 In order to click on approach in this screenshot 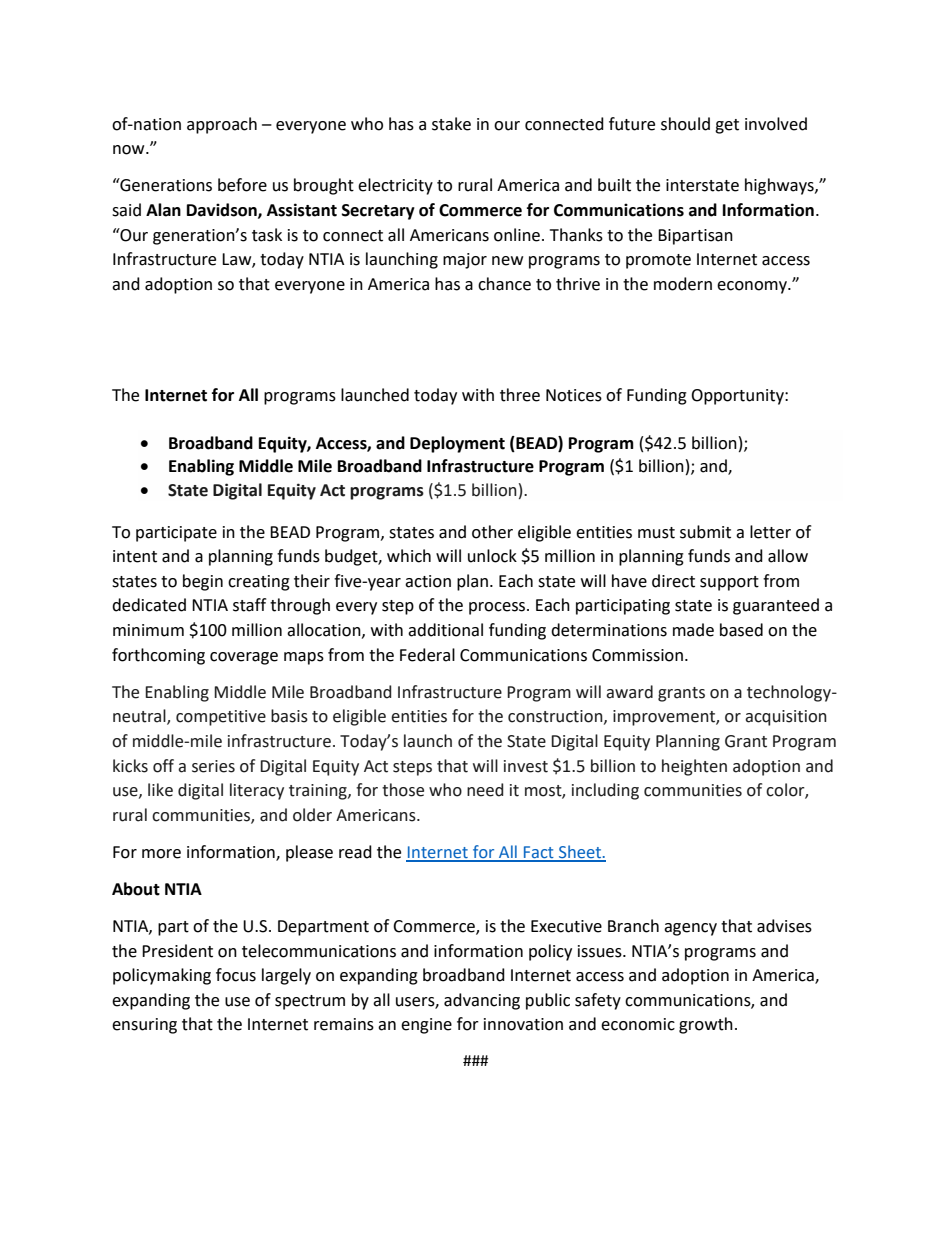, I will do `click(222, 125)`.
